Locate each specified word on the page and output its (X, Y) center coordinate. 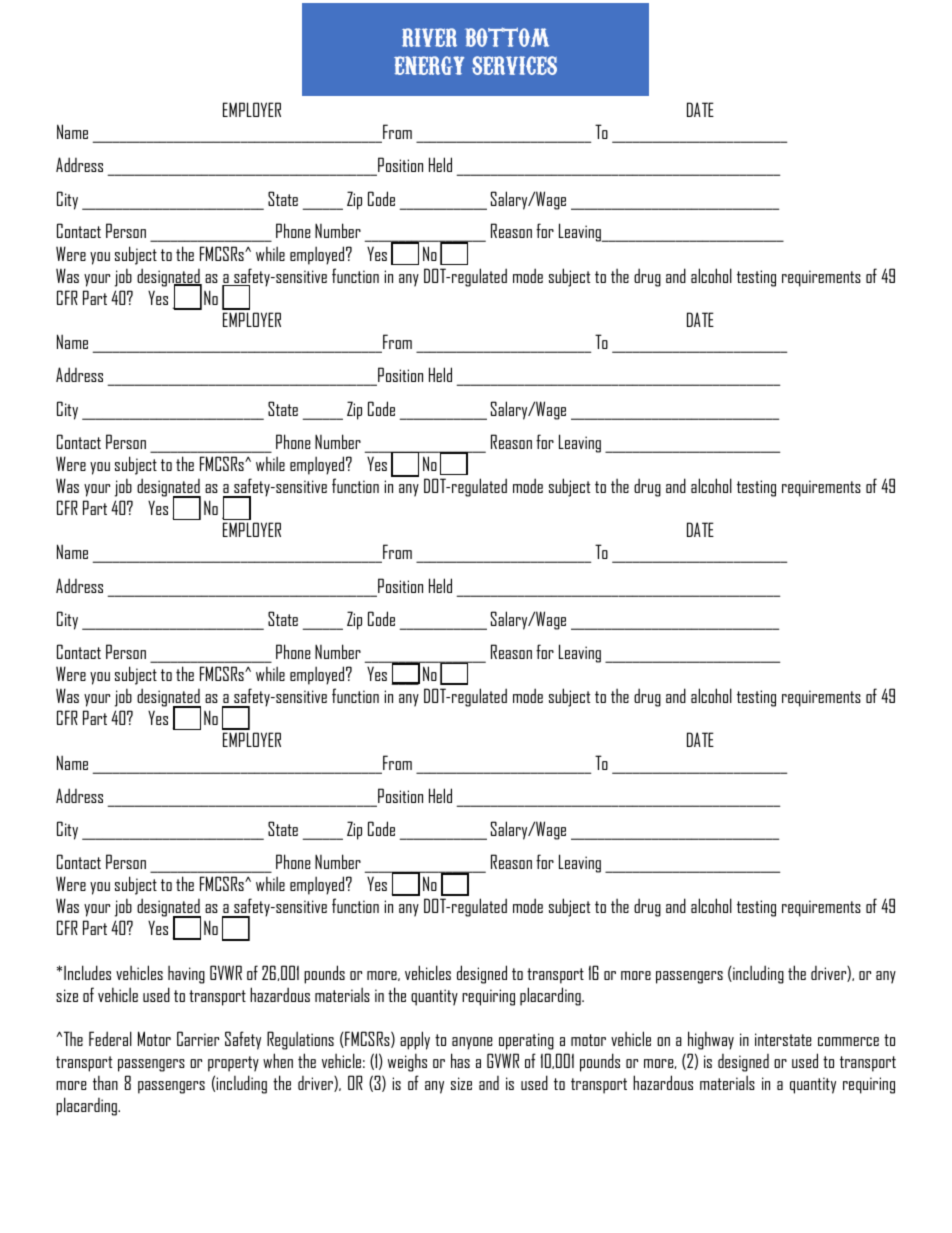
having (186, 975)
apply (415, 1040)
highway (711, 1040)
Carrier (198, 1038)
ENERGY (429, 65)
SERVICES (514, 65)
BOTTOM (507, 37)
